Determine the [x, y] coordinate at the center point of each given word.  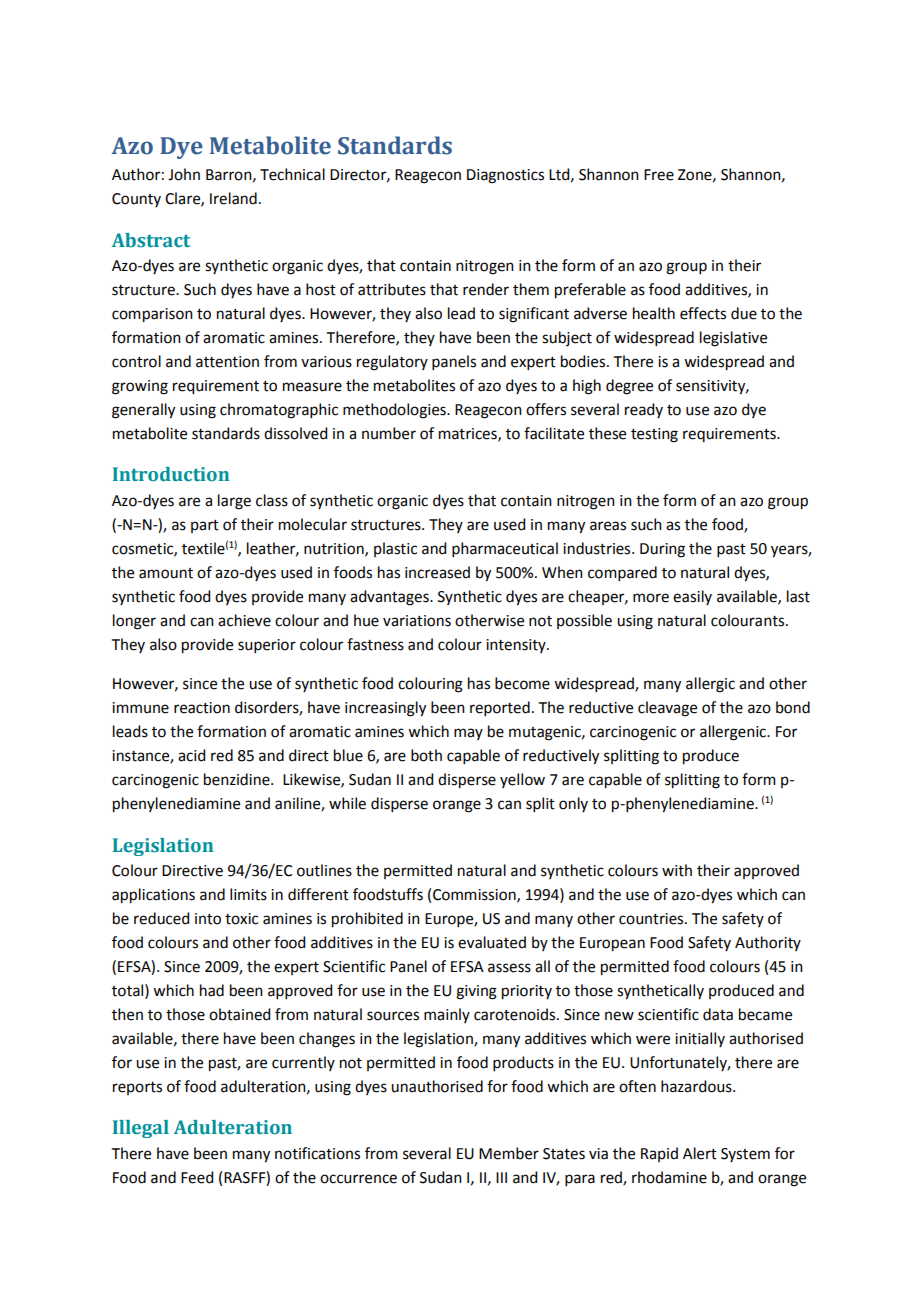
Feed [197, 1177]
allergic [710, 685]
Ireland [233, 198]
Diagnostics [505, 176]
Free [659, 175]
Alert [700, 1153]
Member [509, 1153]
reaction [202, 708]
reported [500, 708]
